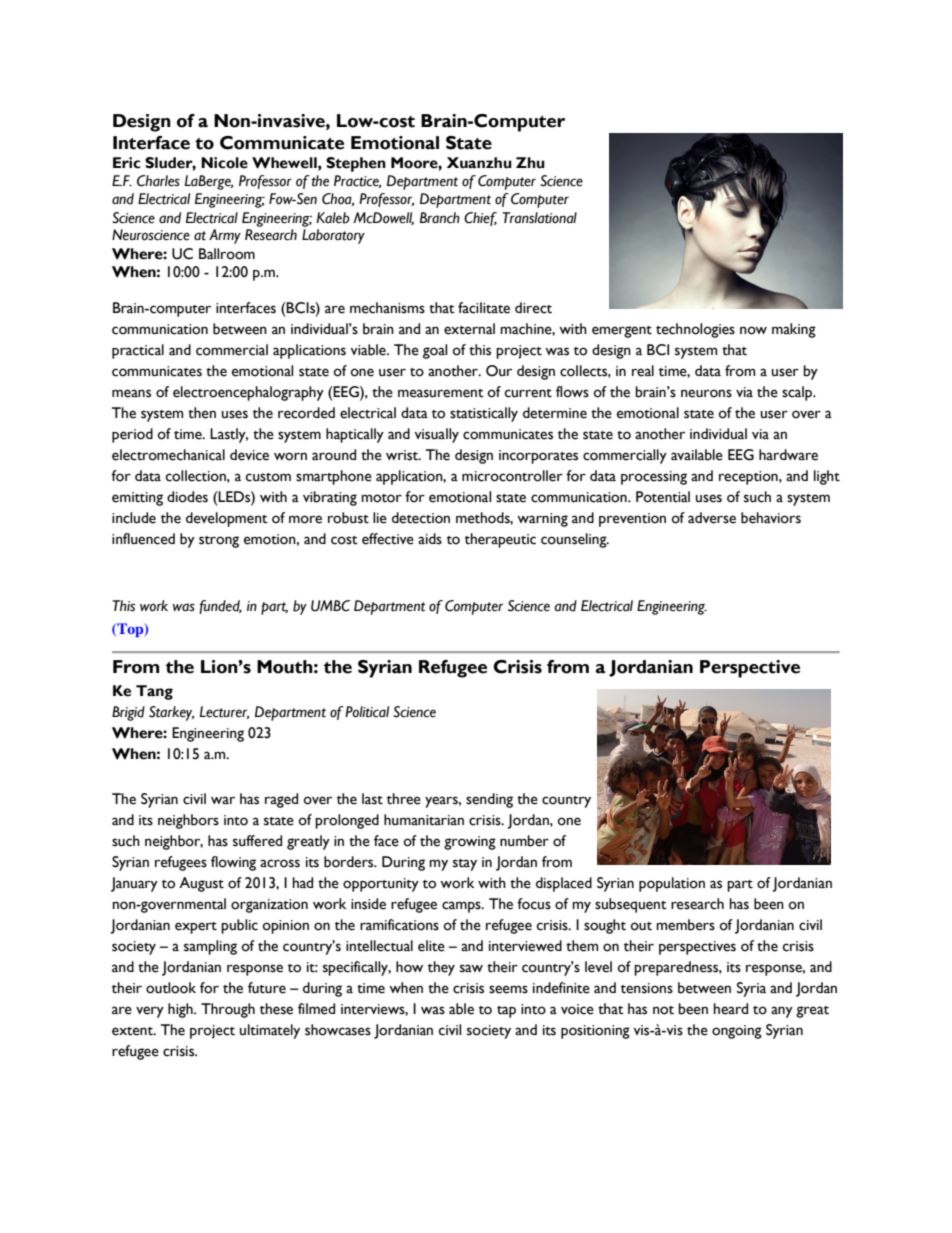  Describe the element at coordinates (540, 218) in the screenshot. I see `Translational` at that location.
